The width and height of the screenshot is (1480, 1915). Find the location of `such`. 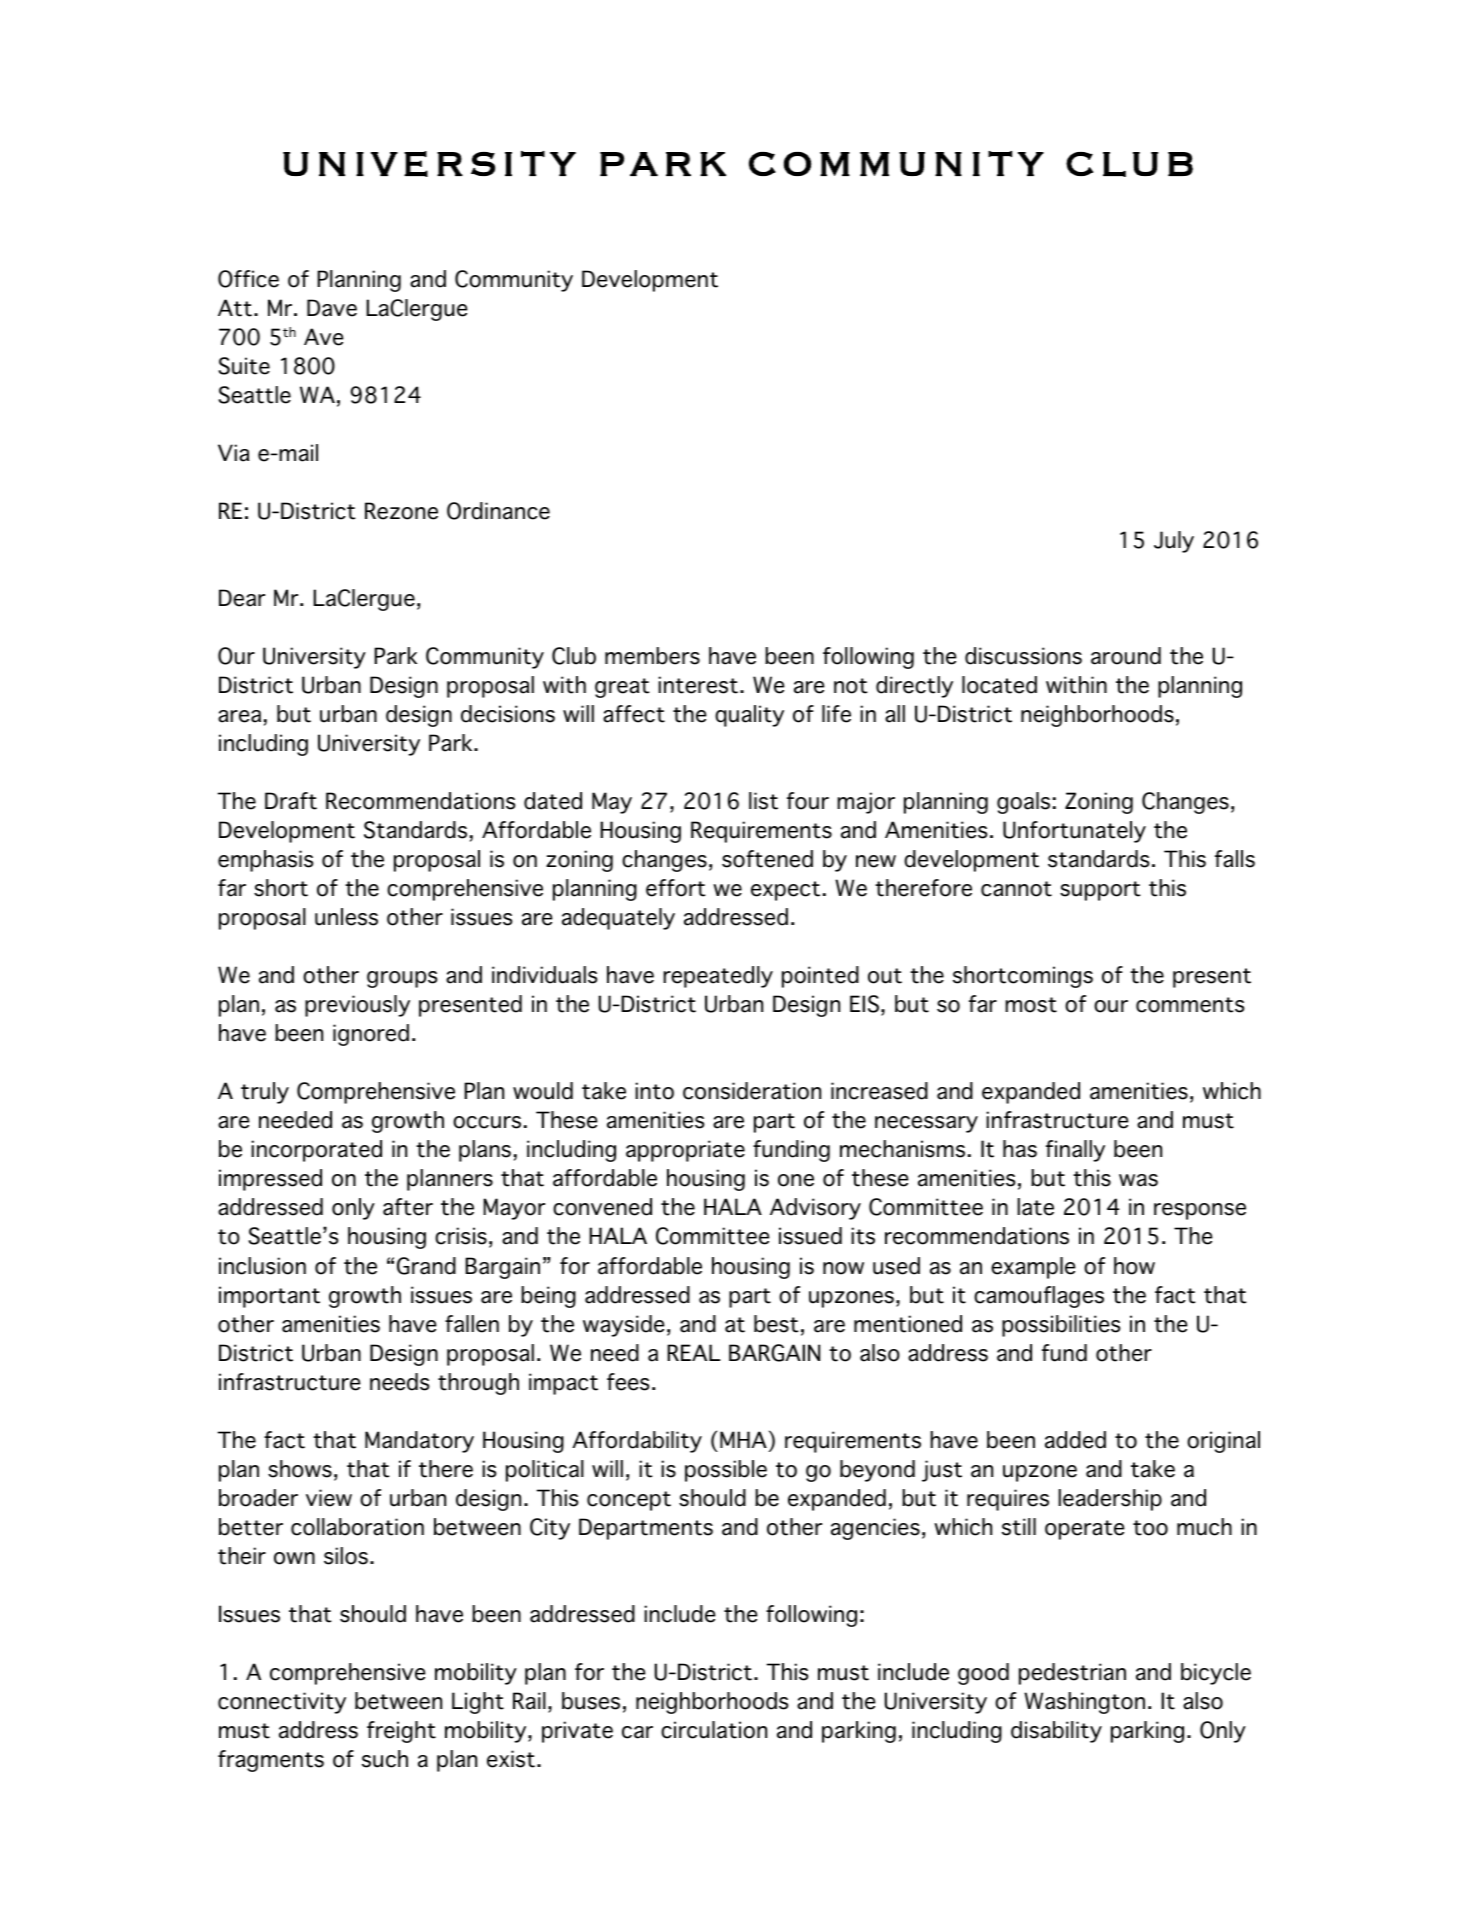

such is located at coordinates (385, 1759).
